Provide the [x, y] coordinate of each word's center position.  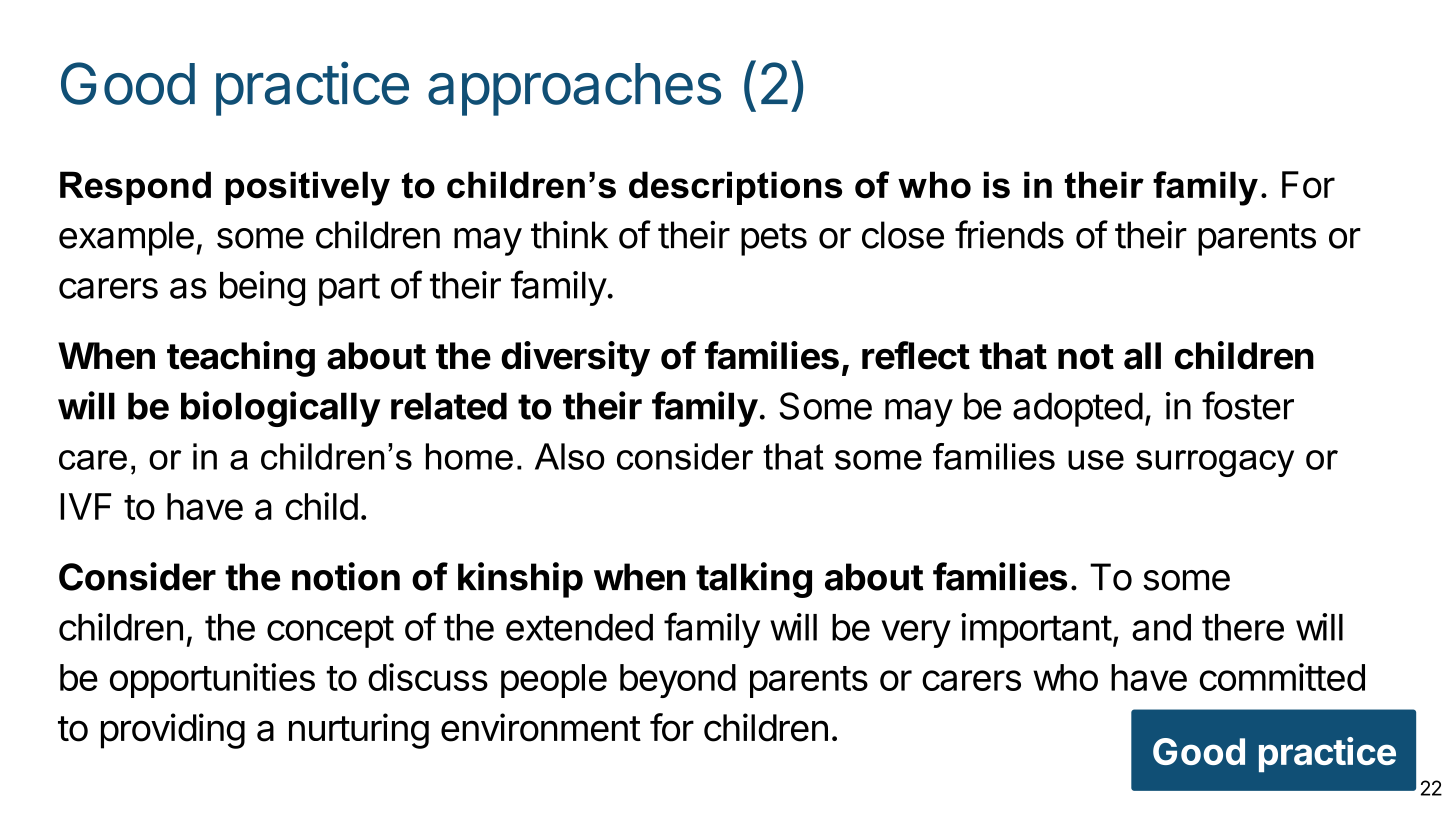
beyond [678, 681]
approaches [574, 89]
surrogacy [1215, 463]
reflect [916, 355]
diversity [575, 359]
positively [307, 188]
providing [173, 731]
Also [570, 456]
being [262, 288]
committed [1282, 677]
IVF [85, 506]
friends [1009, 234]
